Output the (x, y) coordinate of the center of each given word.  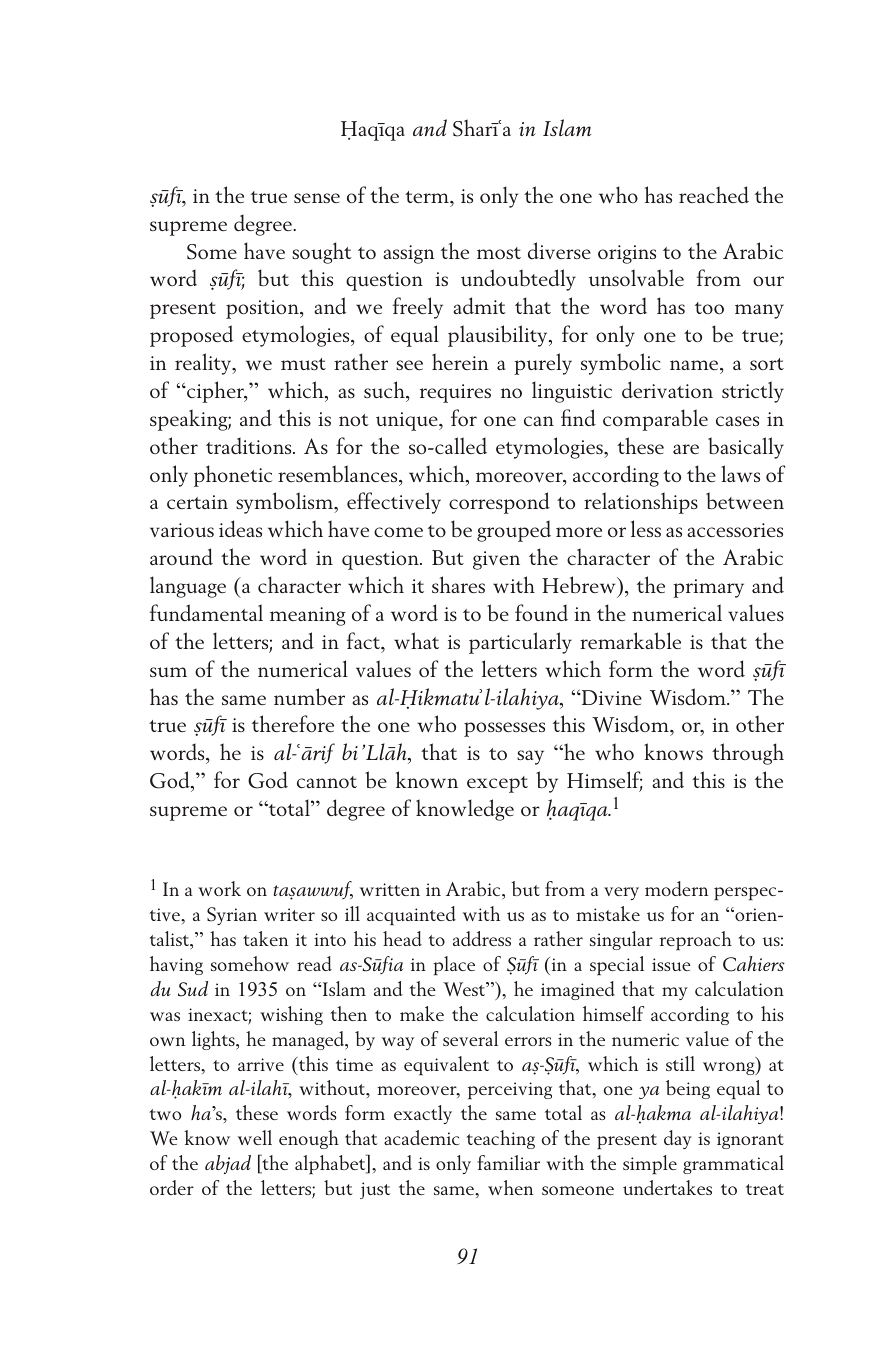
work (219, 888)
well (255, 1137)
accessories (735, 530)
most (499, 253)
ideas (240, 528)
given (496, 560)
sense (317, 198)
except (497, 784)
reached (714, 194)
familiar (508, 1162)
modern (676, 888)
